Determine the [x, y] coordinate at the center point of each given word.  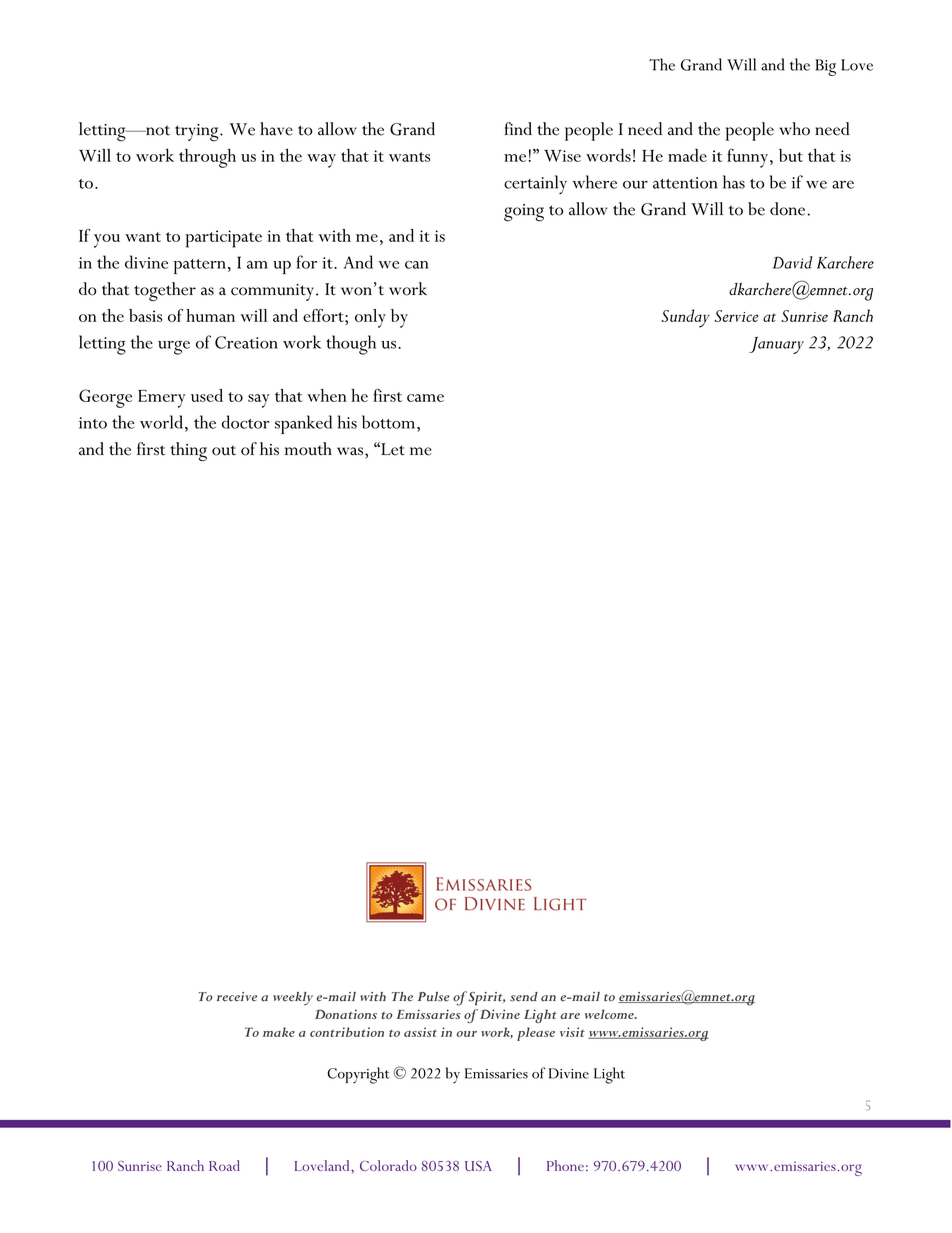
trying [198, 133]
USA [478, 1166]
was [350, 451]
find [518, 128]
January [776, 345]
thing [188, 451]
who [794, 129]
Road [224, 1165]
